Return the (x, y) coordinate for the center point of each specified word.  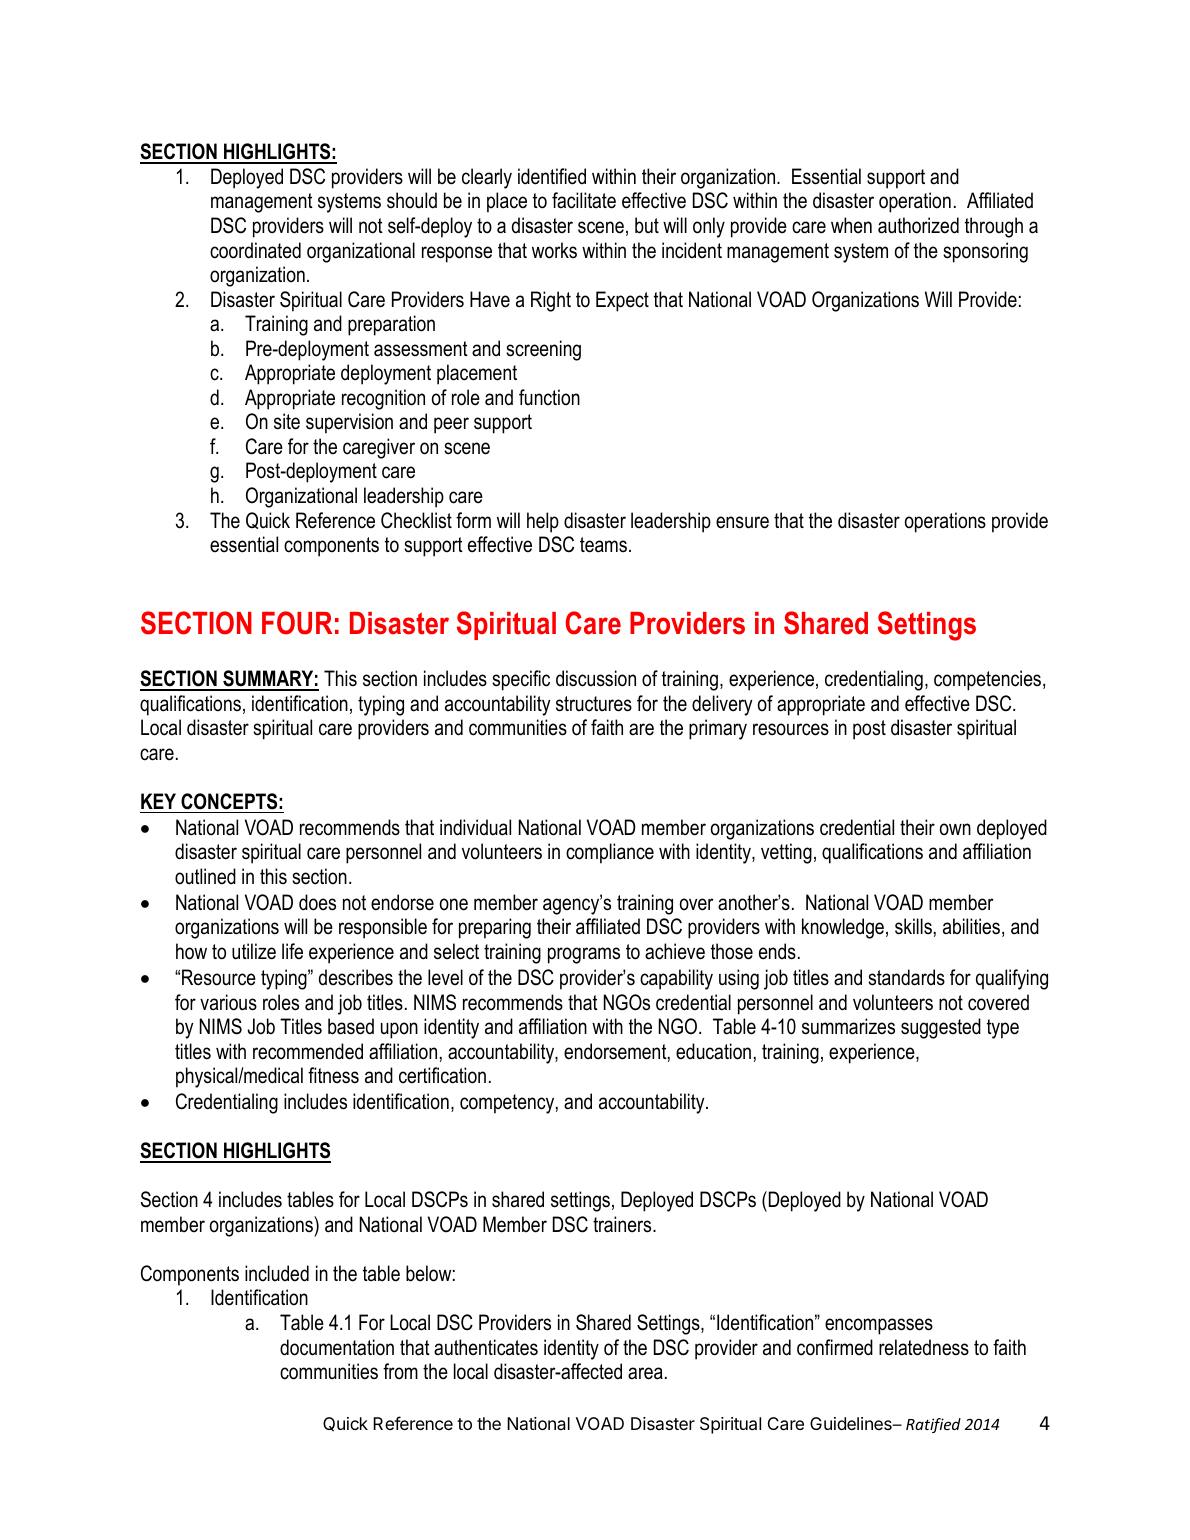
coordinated (255, 250)
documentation (337, 1347)
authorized (918, 225)
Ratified (933, 1425)
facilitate (584, 200)
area (645, 1373)
